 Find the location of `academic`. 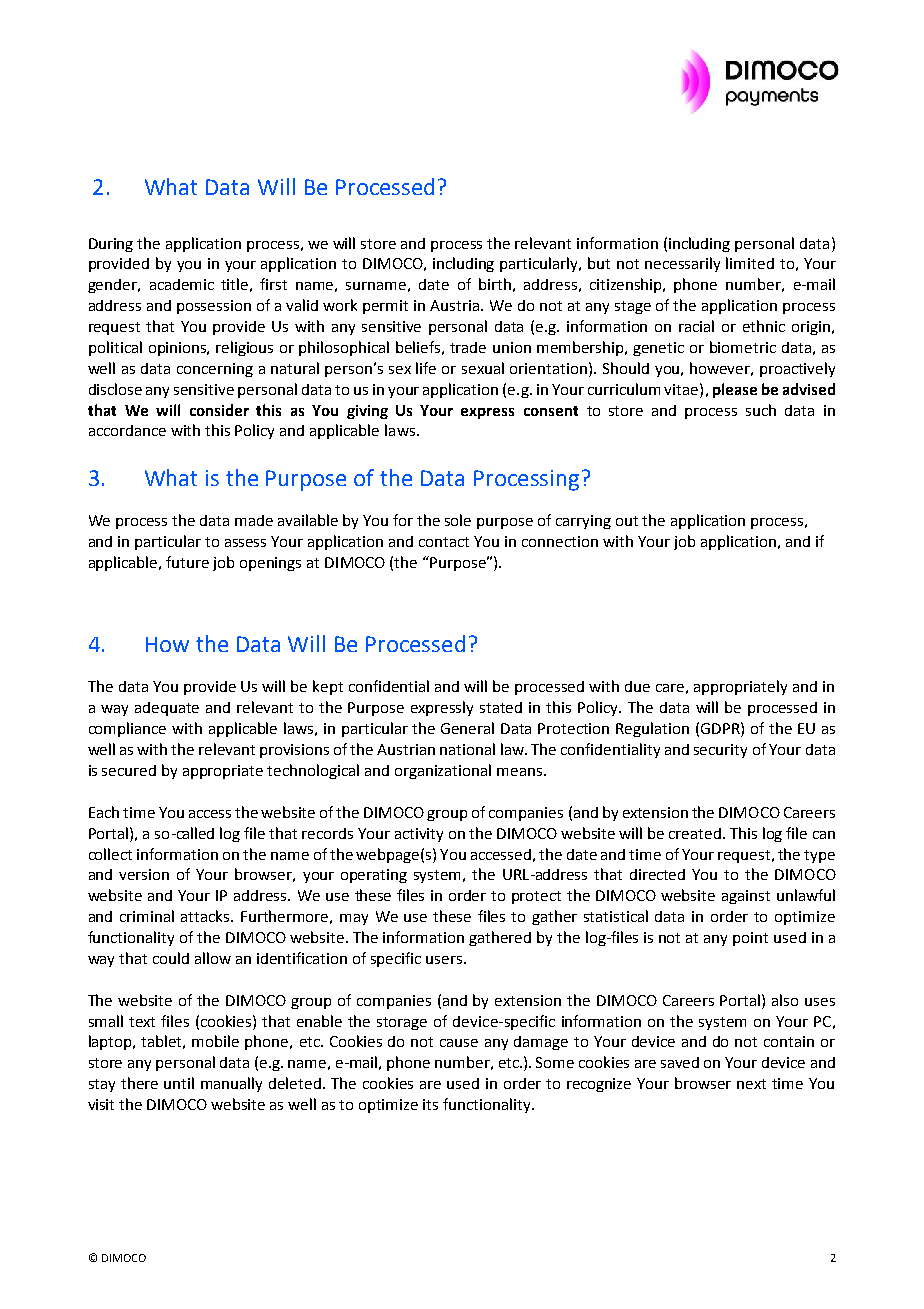

academic is located at coordinates (182, 284).
